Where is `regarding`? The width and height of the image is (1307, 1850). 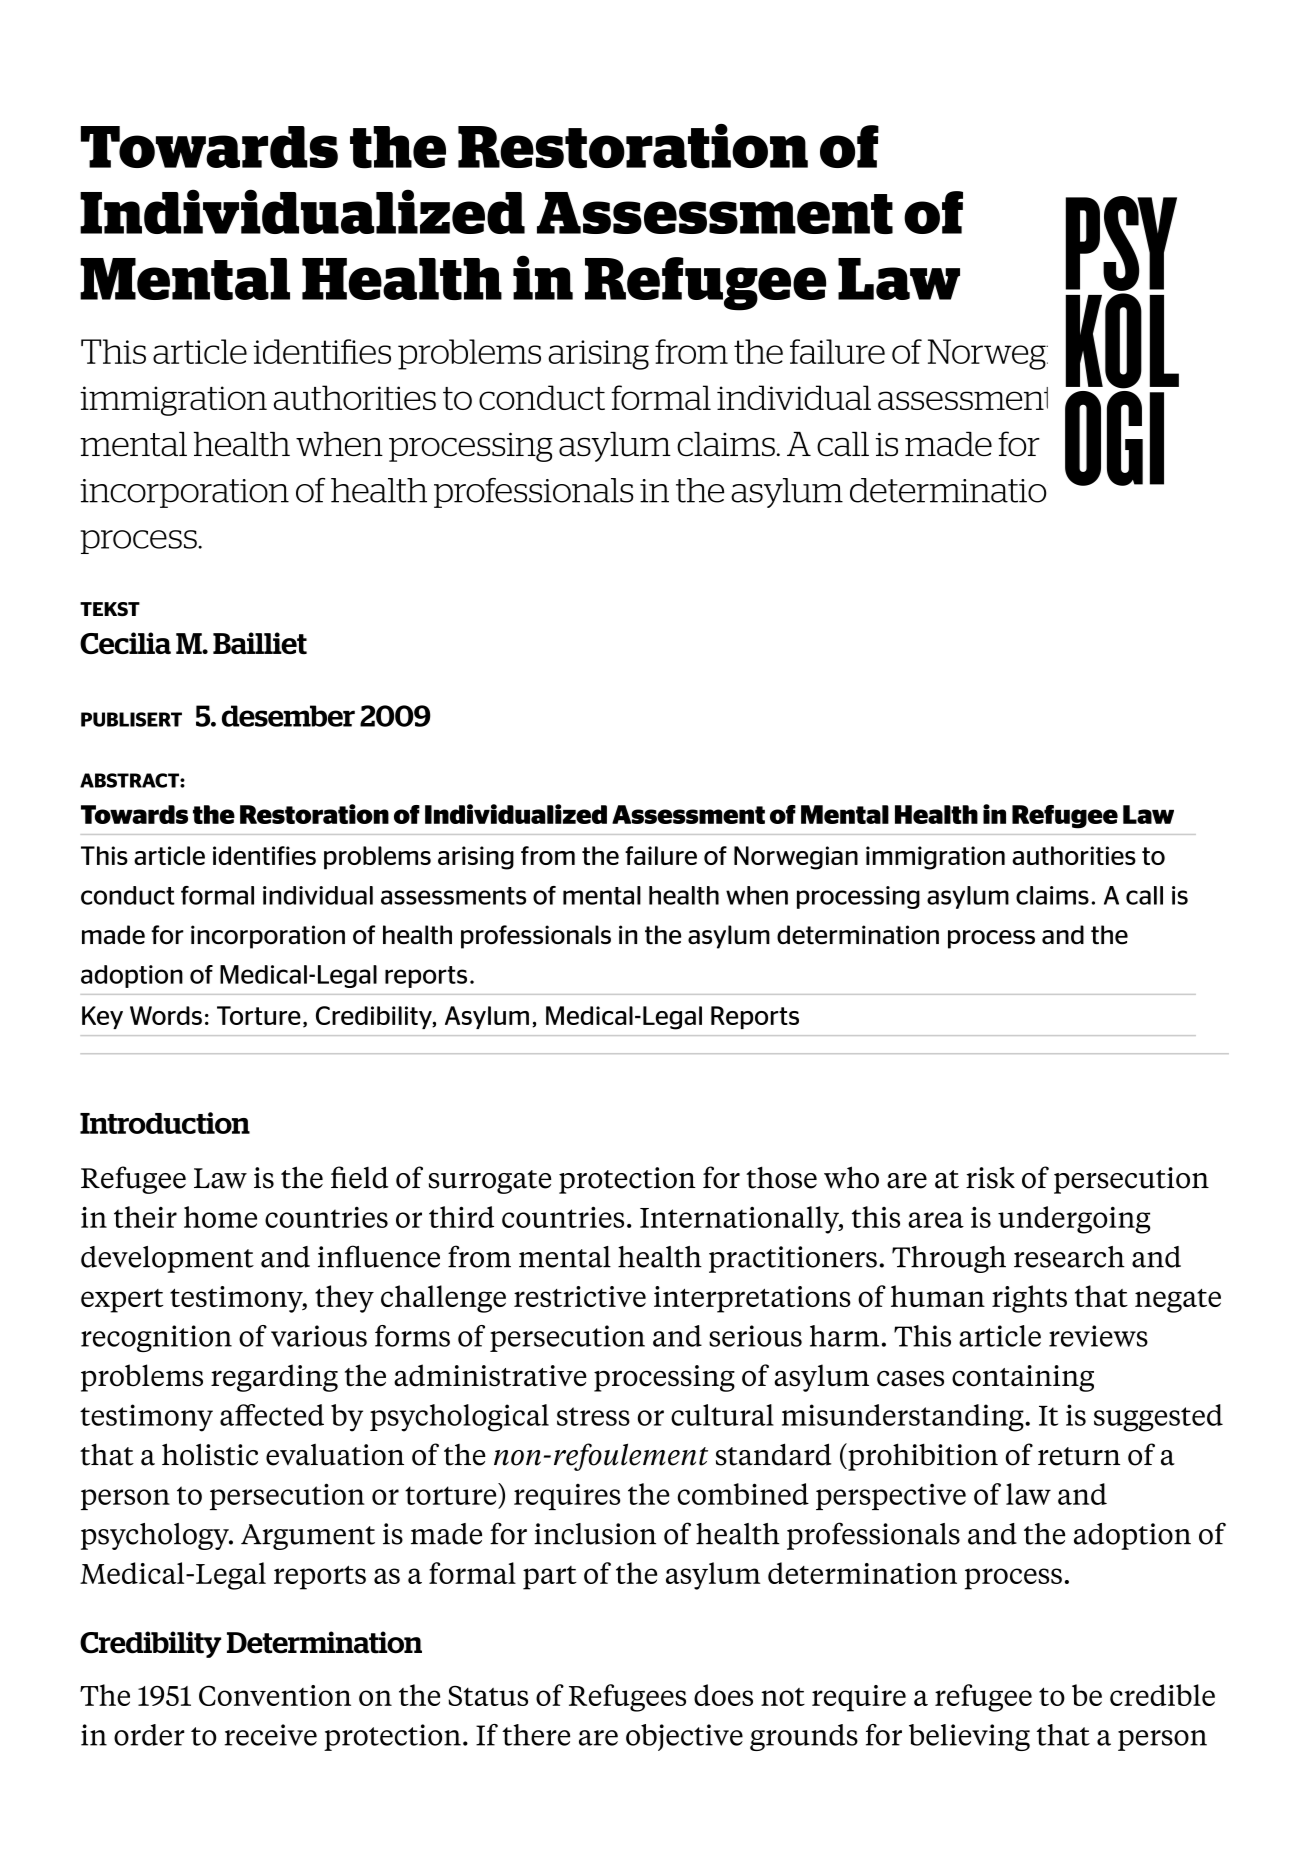 regarding is located at coordinates (274, 1378).
